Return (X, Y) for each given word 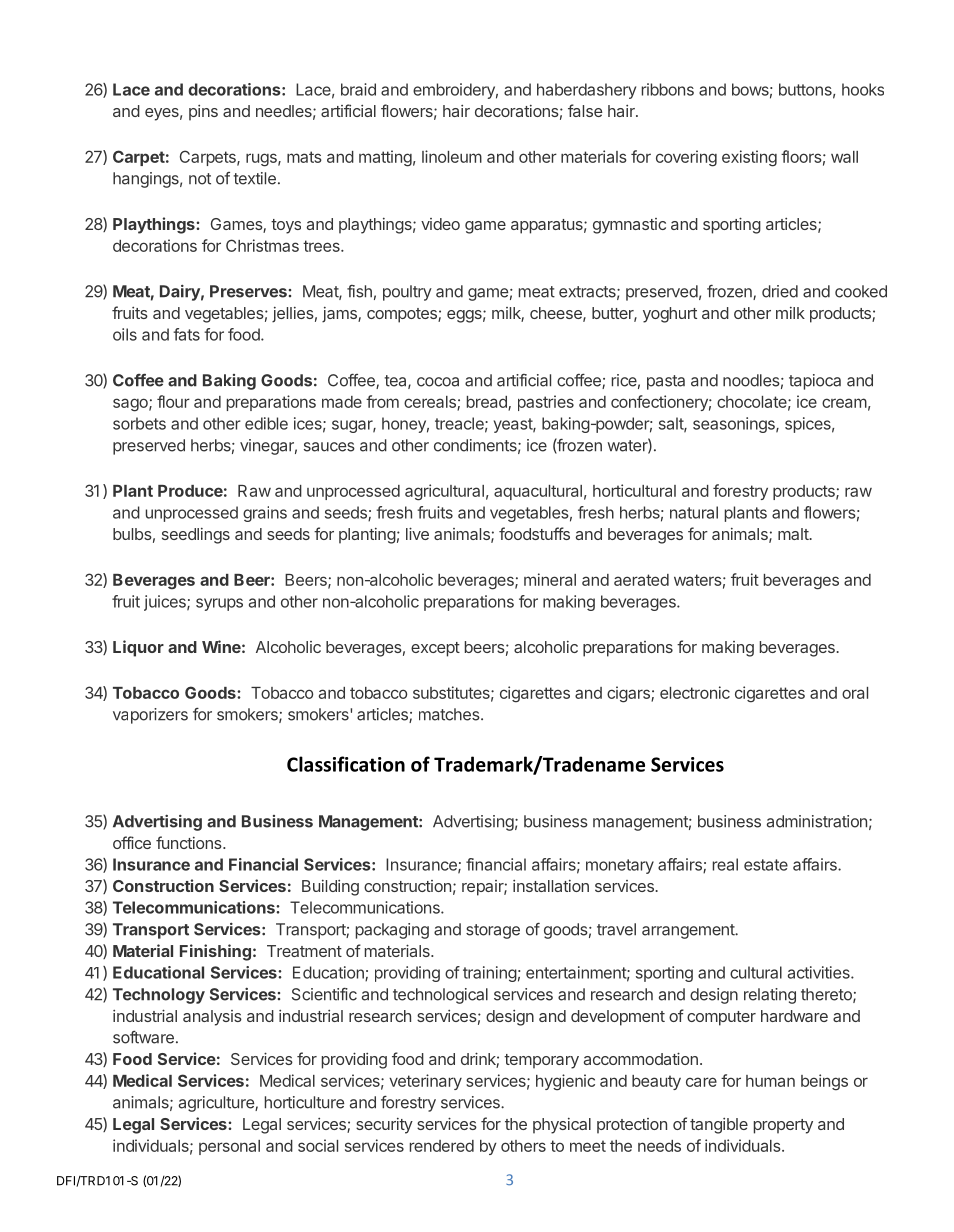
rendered (442, 1146)
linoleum (452, 156)
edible (266, 423)
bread (488, 403)
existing (749, 158)
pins (203, 113)
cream (844, 403)
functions (190, 842)
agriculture (217, 1104)
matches (450, 714)
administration (817, 821)
